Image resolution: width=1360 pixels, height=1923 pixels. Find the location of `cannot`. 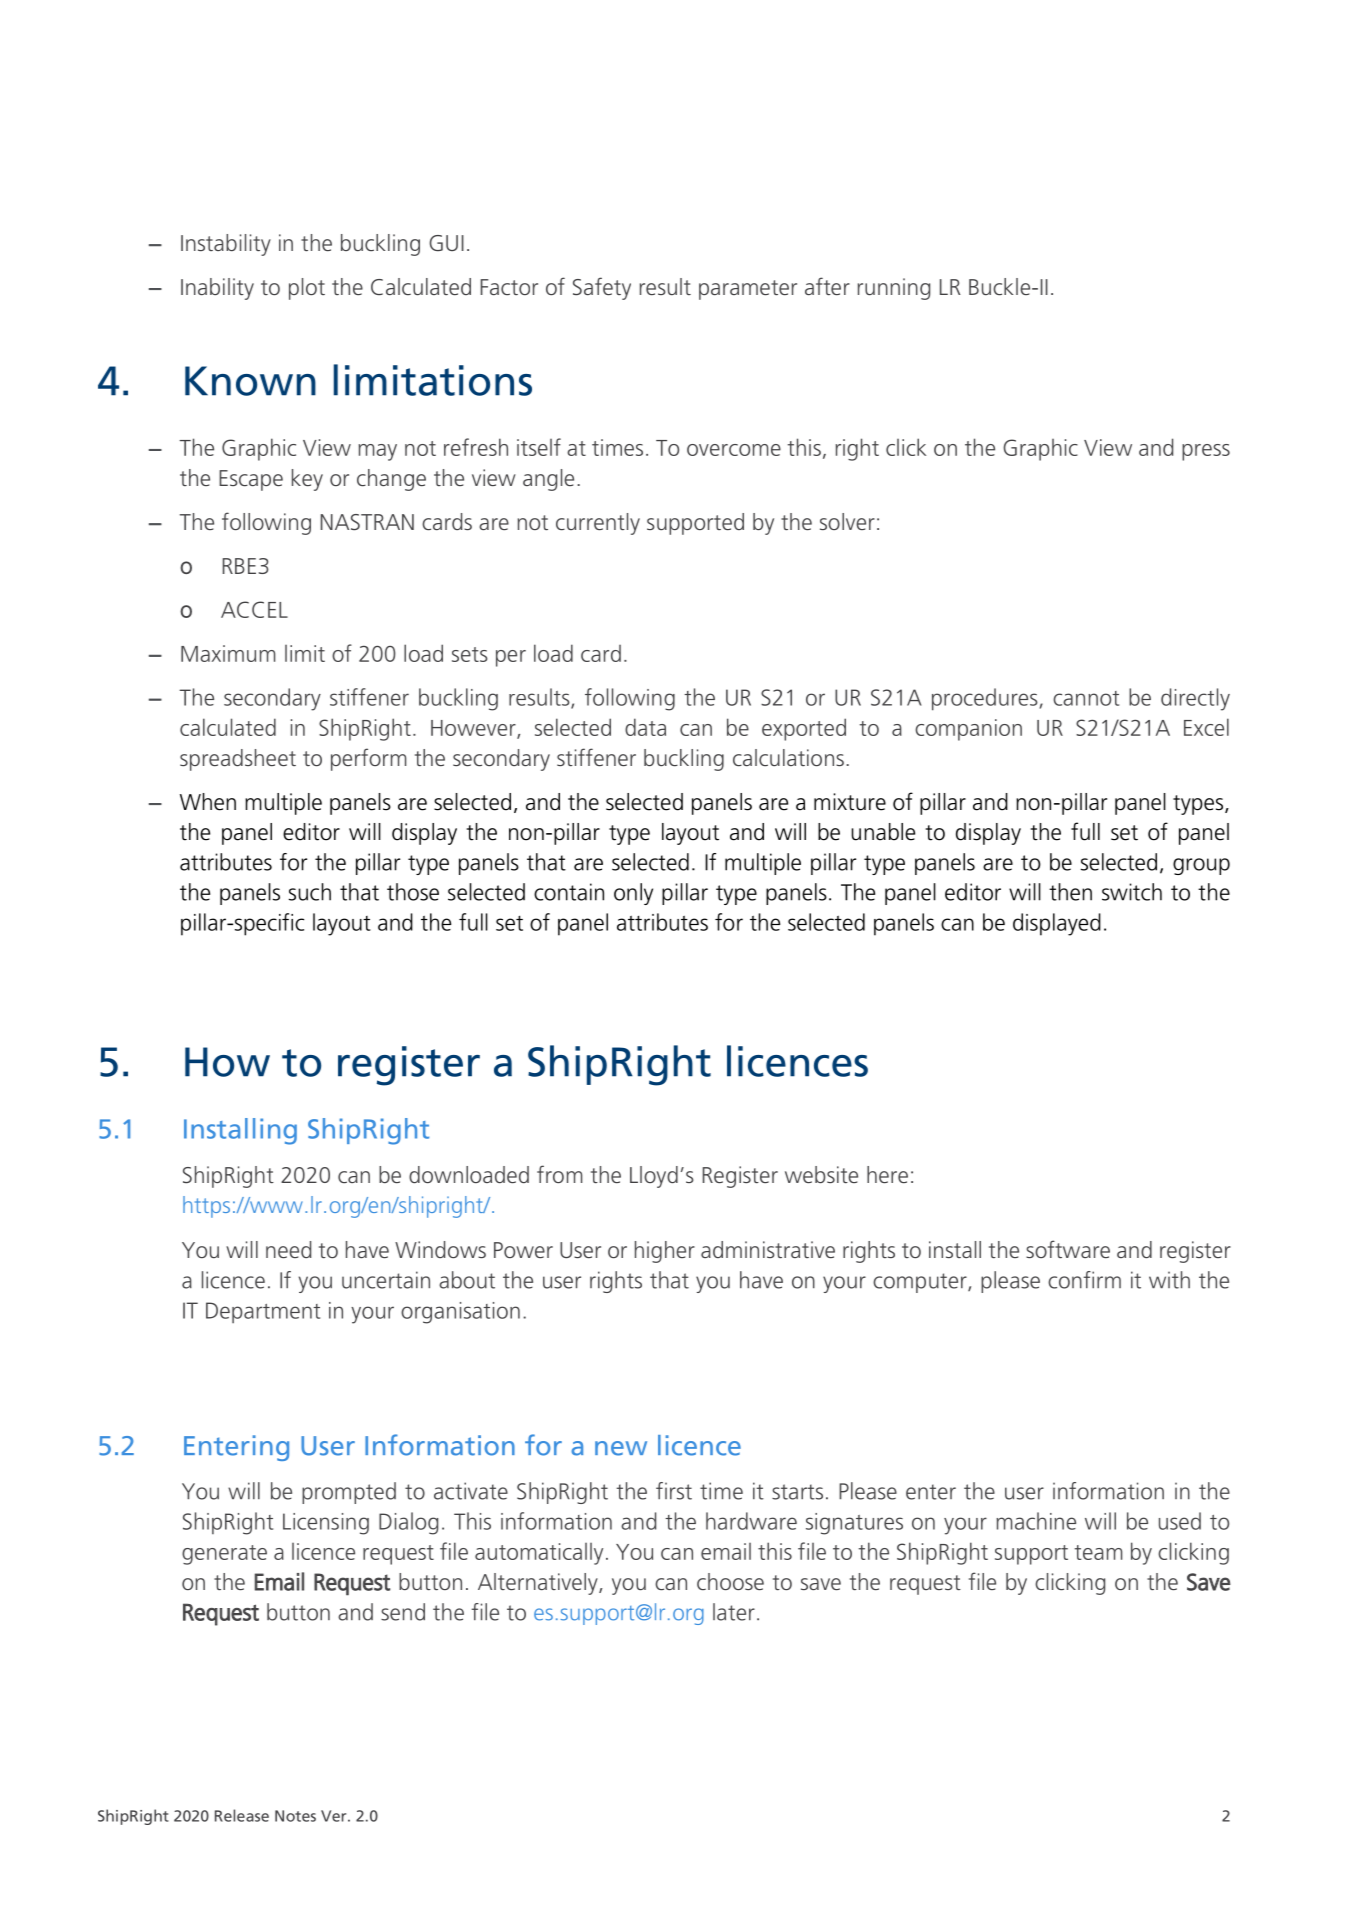

cannot is located at coordinates (1086, 698).
